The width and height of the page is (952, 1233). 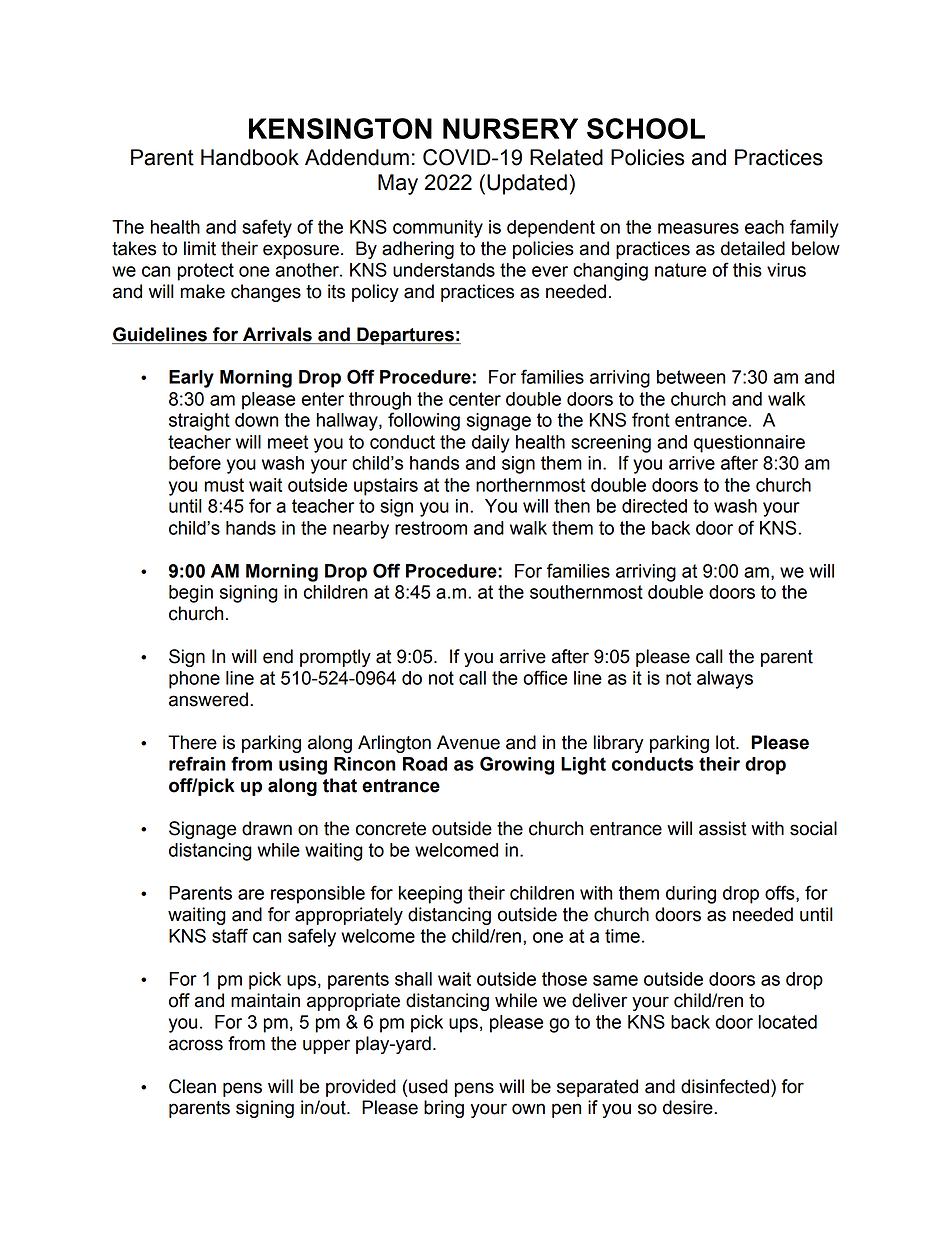 What do you see at coordinates (192, 1086) in the page?
I see `Clean` at bounding box center [192, 1086].
